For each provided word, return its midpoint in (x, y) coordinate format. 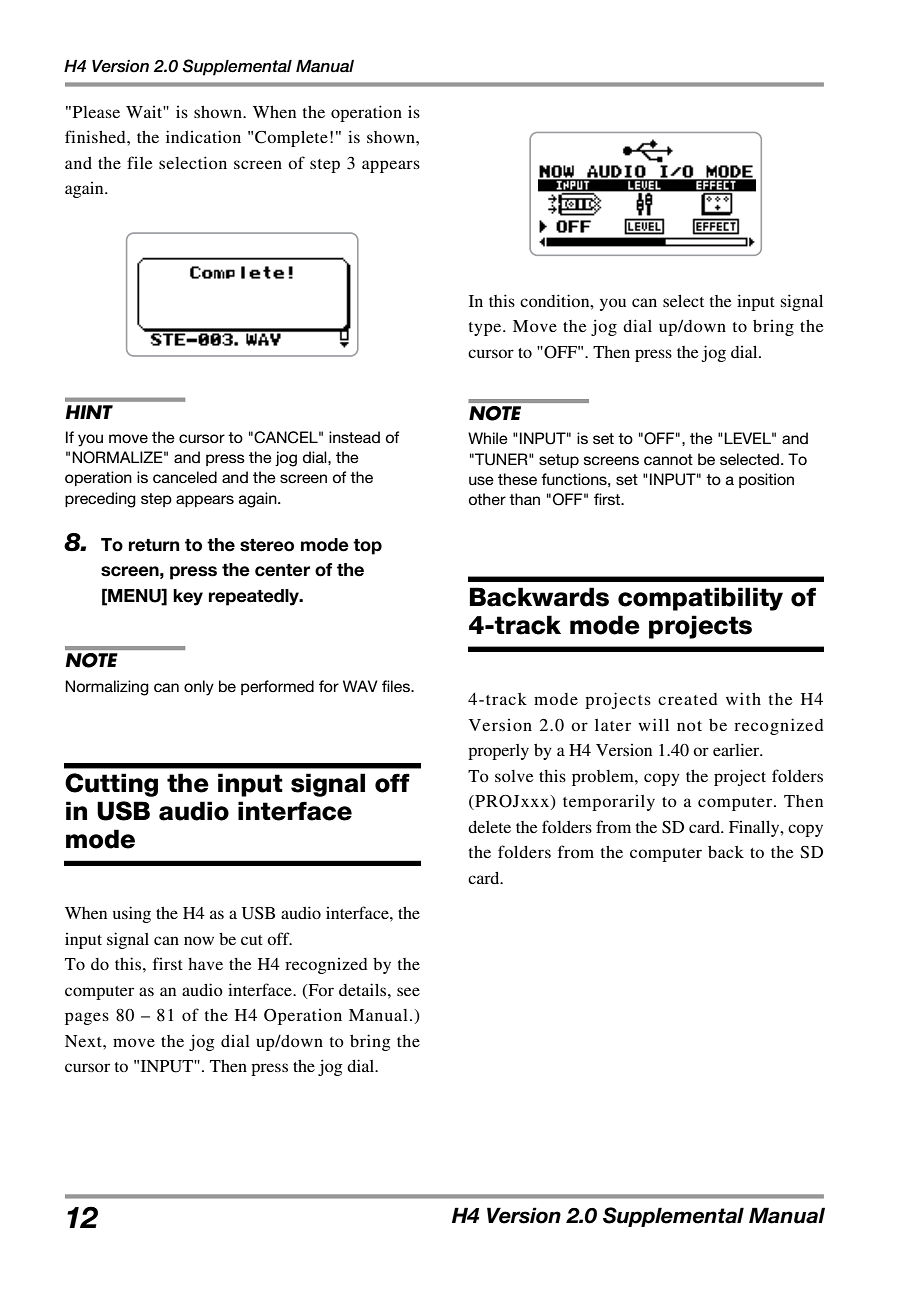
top (367, 547)
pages (87, 1018)
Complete (291, 138)
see (408, 991)
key (188, 597)
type (486, 329)
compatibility (700, 599)
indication (203, 136)
